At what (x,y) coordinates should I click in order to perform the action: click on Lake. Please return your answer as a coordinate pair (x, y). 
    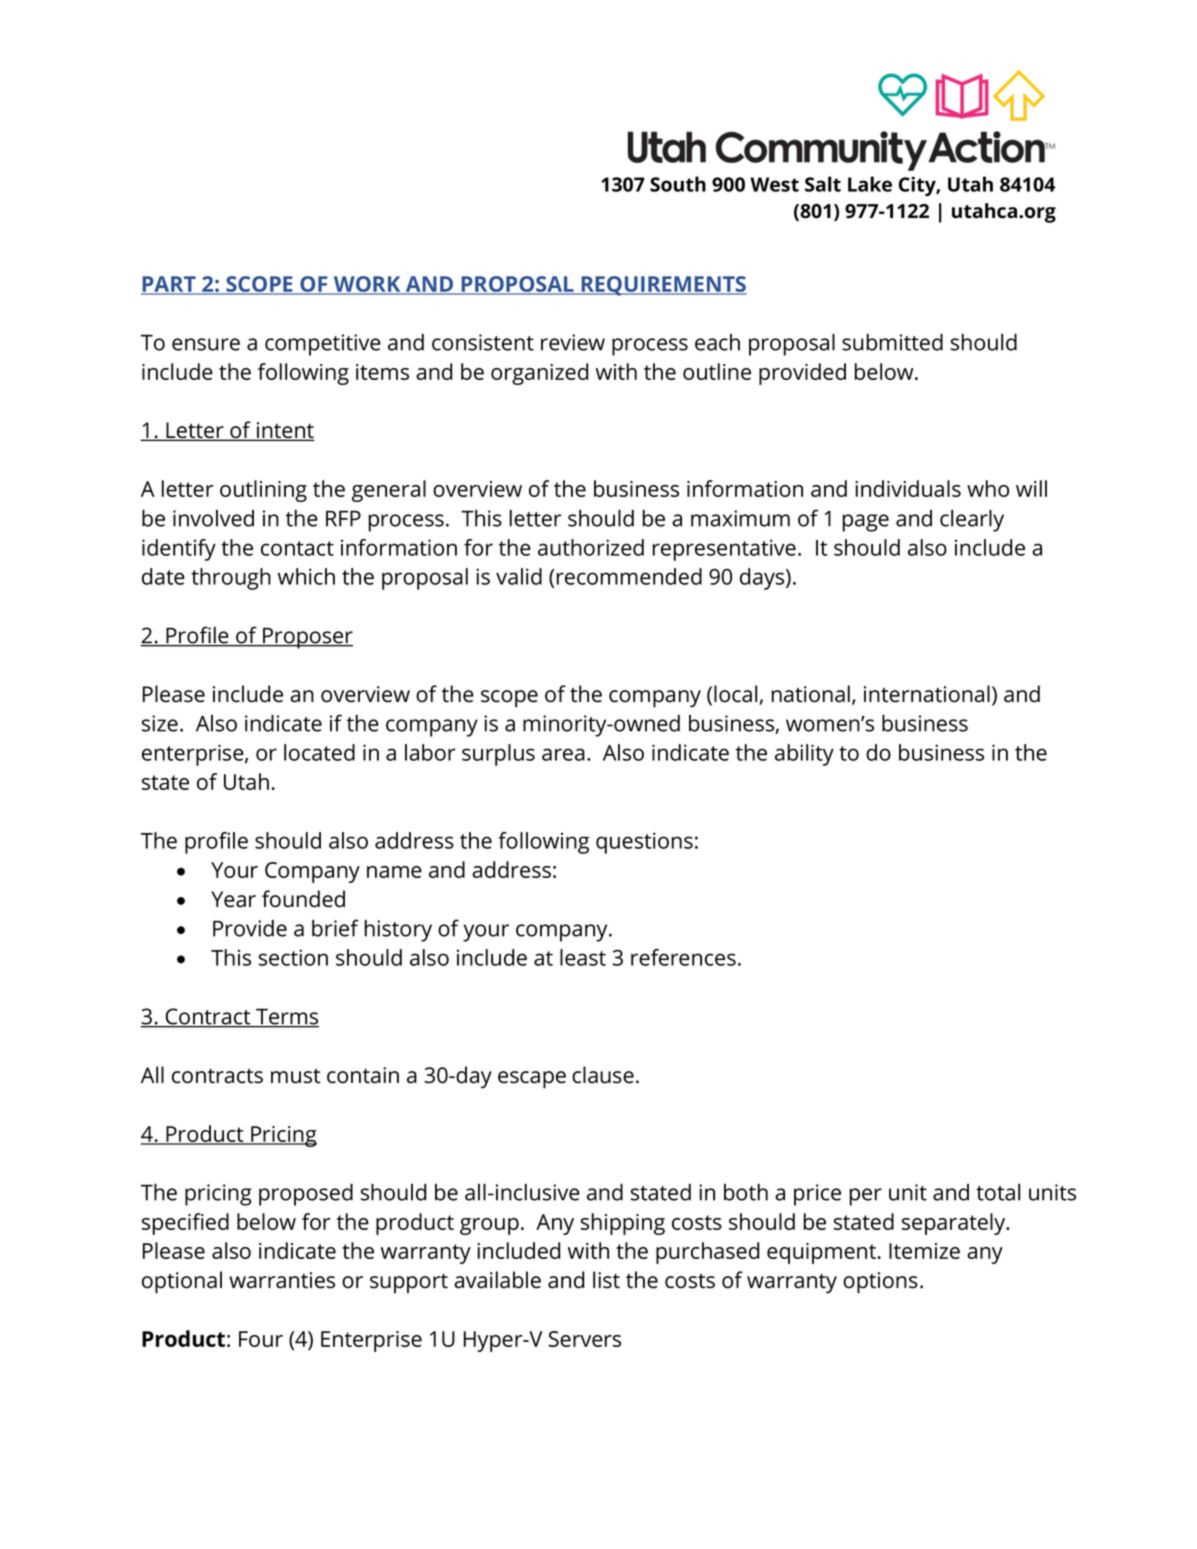
    Looking at the image, I should click on (870, 184).
